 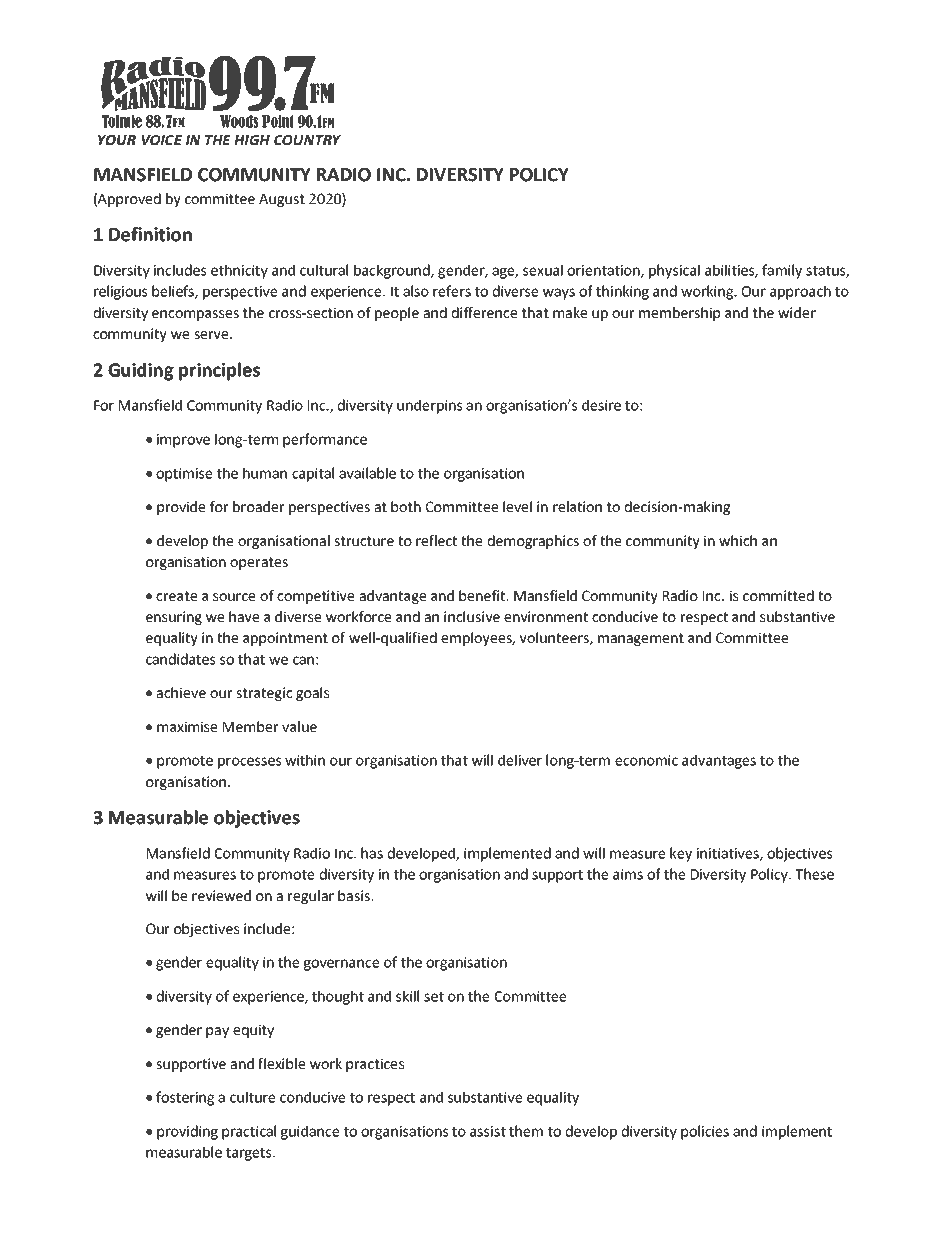 I want to click on providing, so click(x=187, y=1132).
